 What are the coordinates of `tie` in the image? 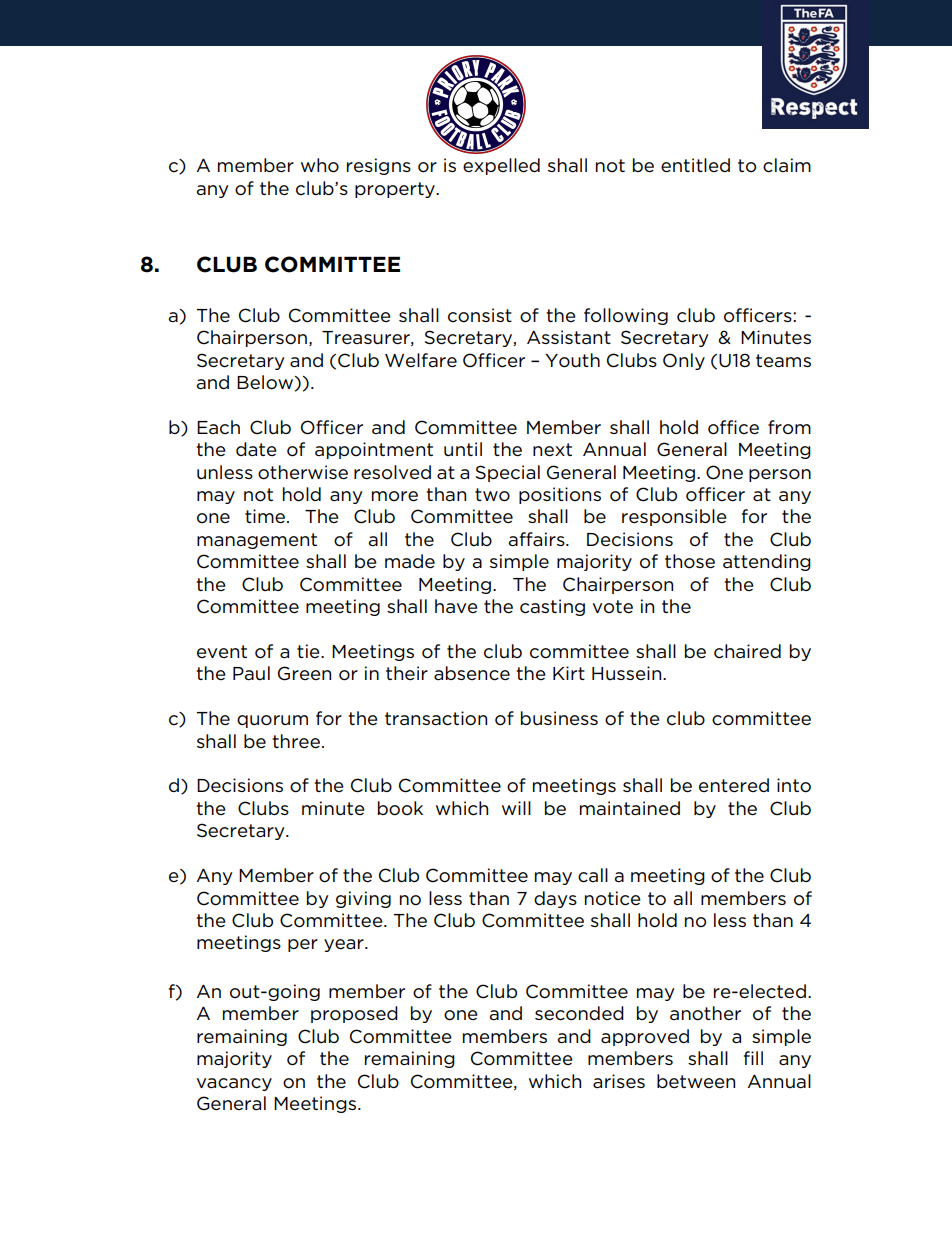 It's located at (309, 651).
